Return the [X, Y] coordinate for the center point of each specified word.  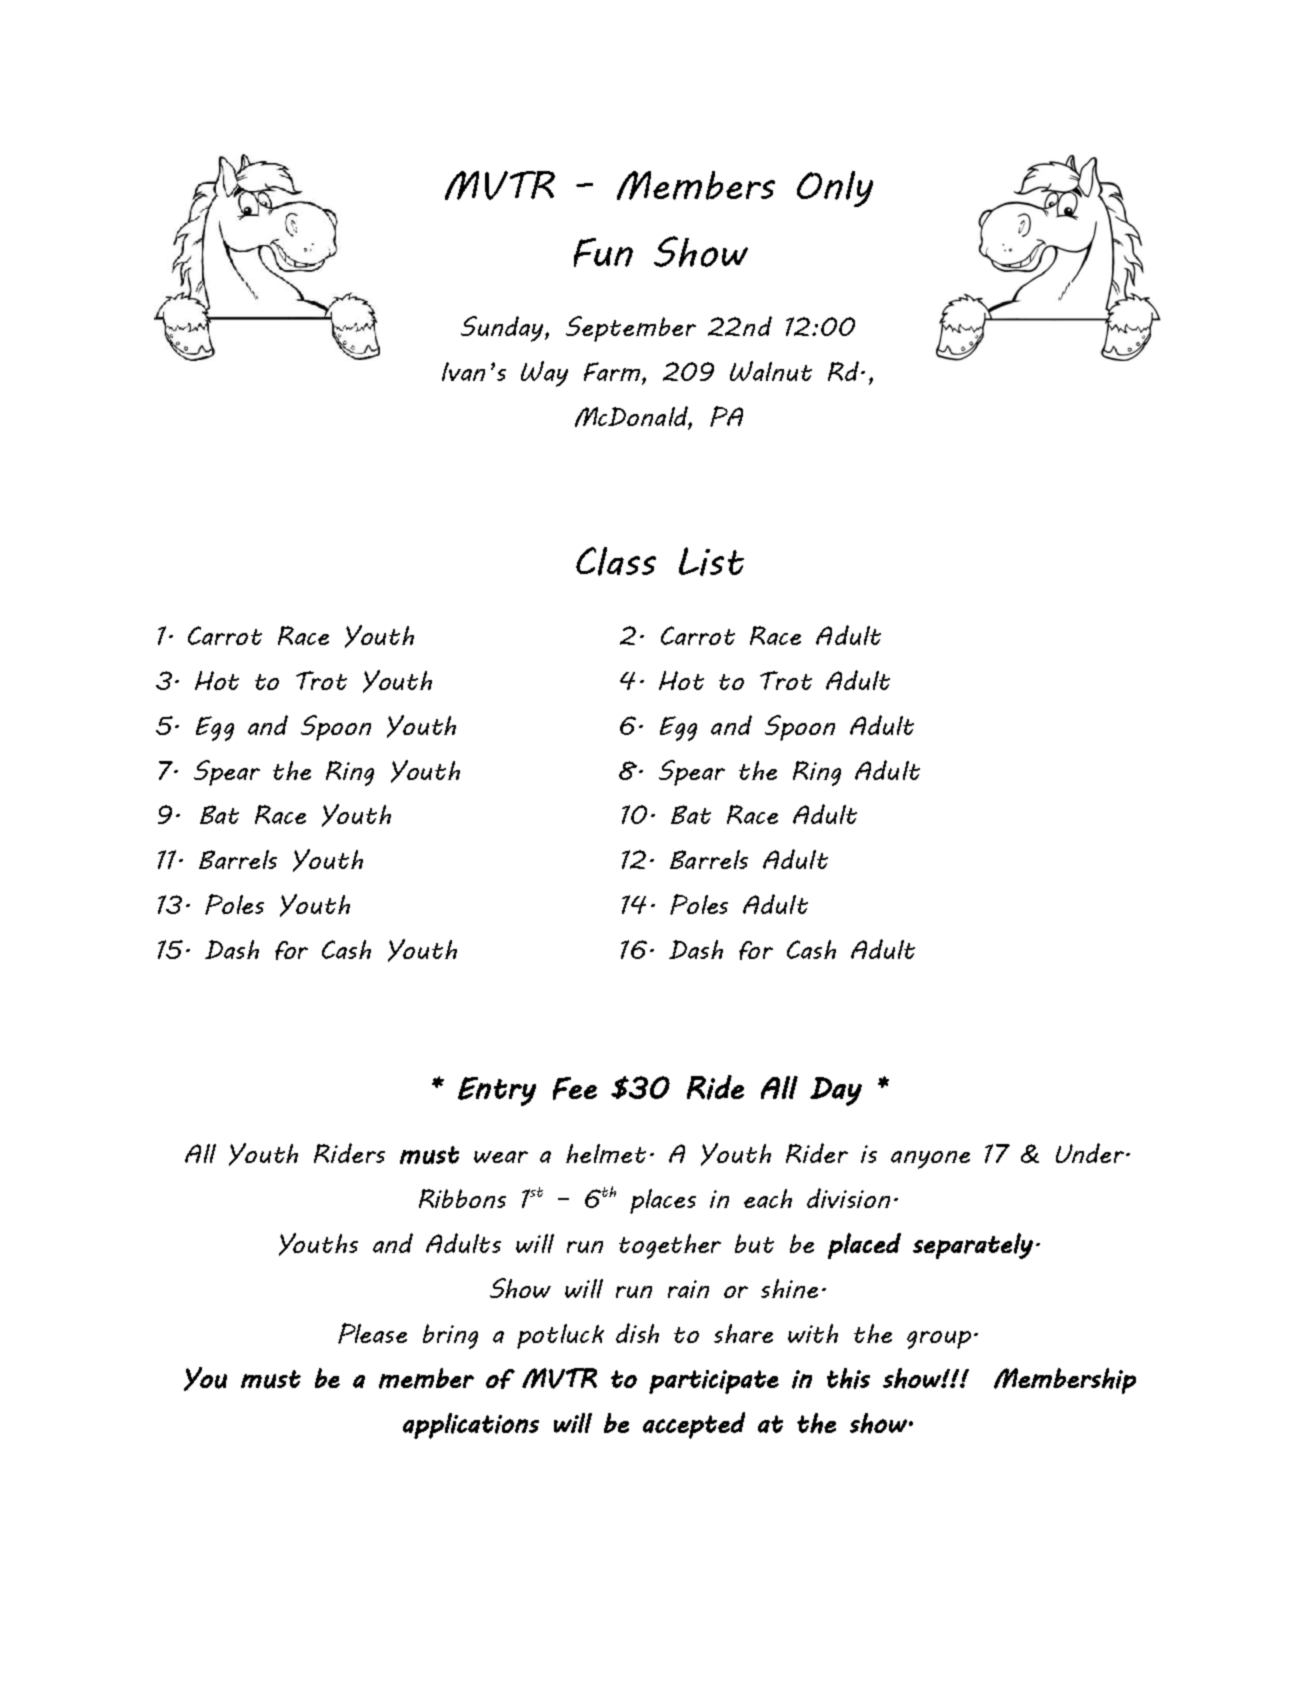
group [939, 1340]
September [631, 329]
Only [835, 189]
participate [714, 1382]
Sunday [503, 329]
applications [471, 1426]
